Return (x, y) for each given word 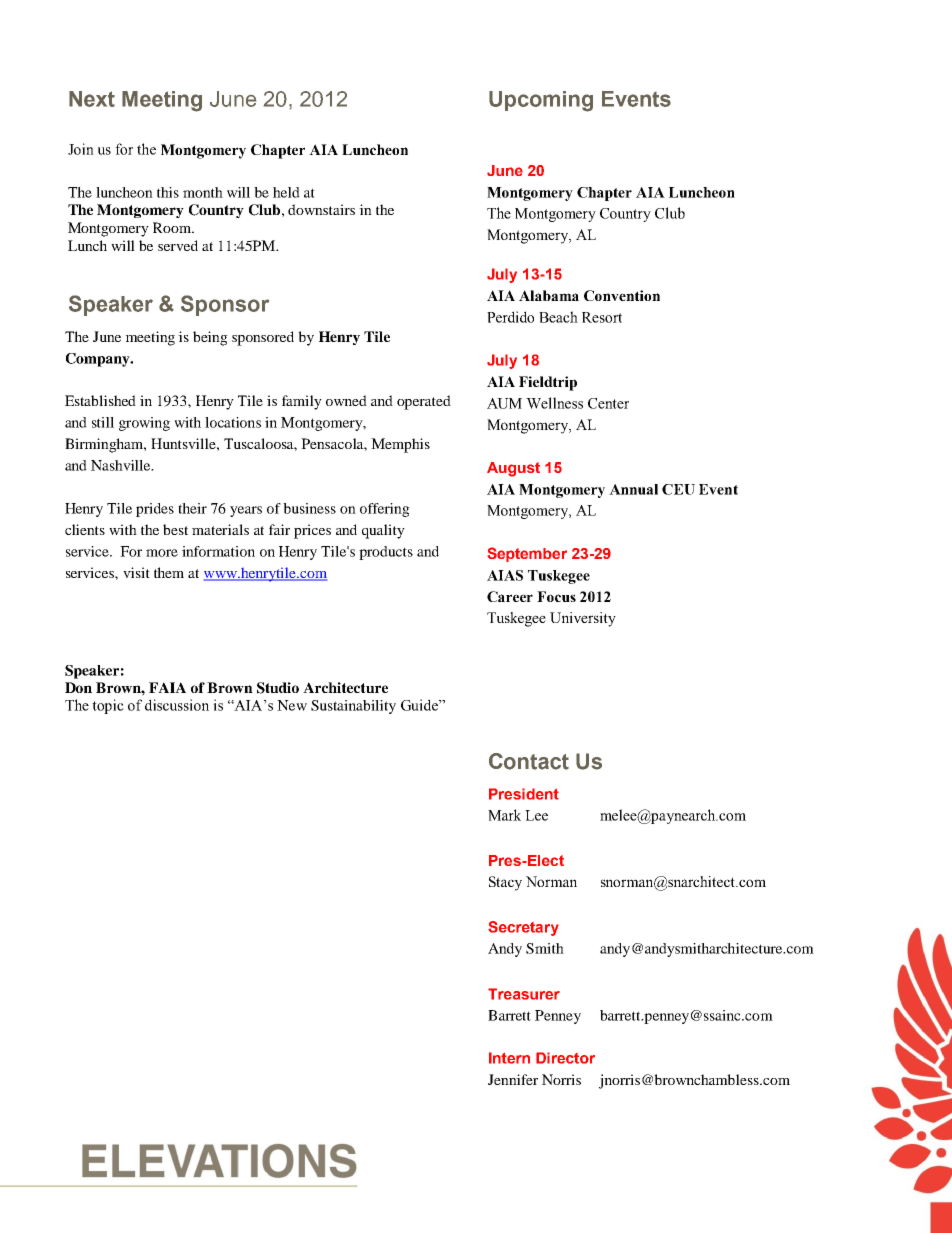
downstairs (321, 209)
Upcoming (541, 101)
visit (136, 572)
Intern (509, 1058)
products (386, 553)
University (583, 619)
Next (92, 99)
